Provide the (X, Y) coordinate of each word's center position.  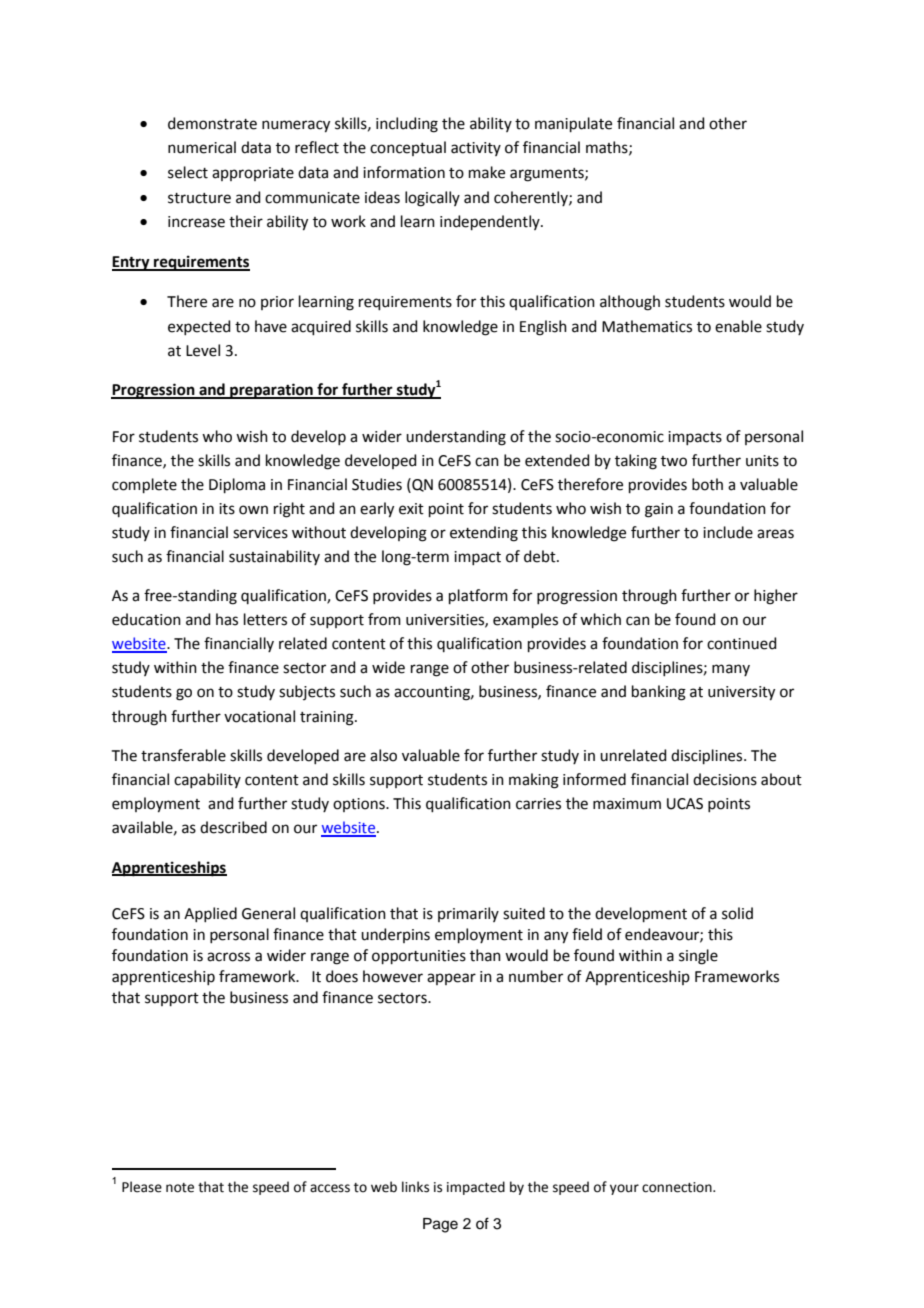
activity (476, 149)
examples (525, 620)
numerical (202, 147)
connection (678, 1187)
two (674, 461)
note (180, 1188)
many (731, 670)
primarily (468, 914)
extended (557, 460)
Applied (210, 914)
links (415, 1187)
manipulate (573, 124)
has (227, 619)
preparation (271, 391)
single (698, 957)
